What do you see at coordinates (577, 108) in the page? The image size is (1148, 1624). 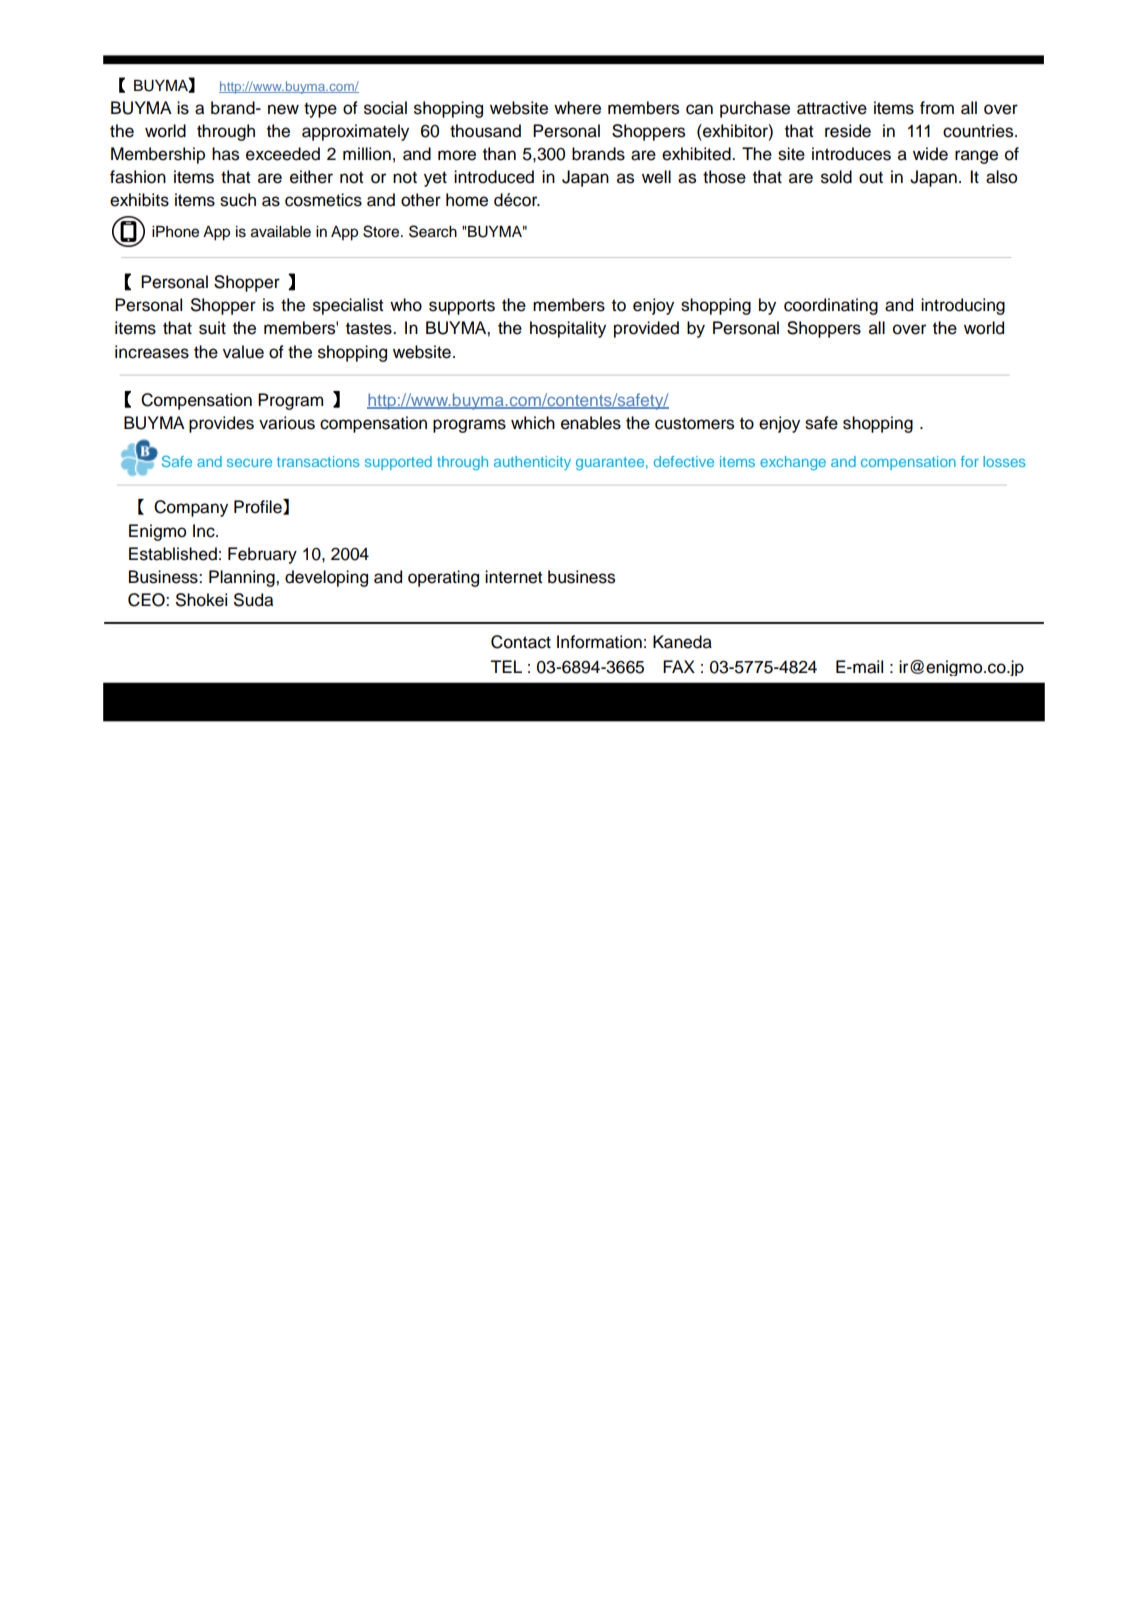 I see `where` at bounding box center [577, 108].
